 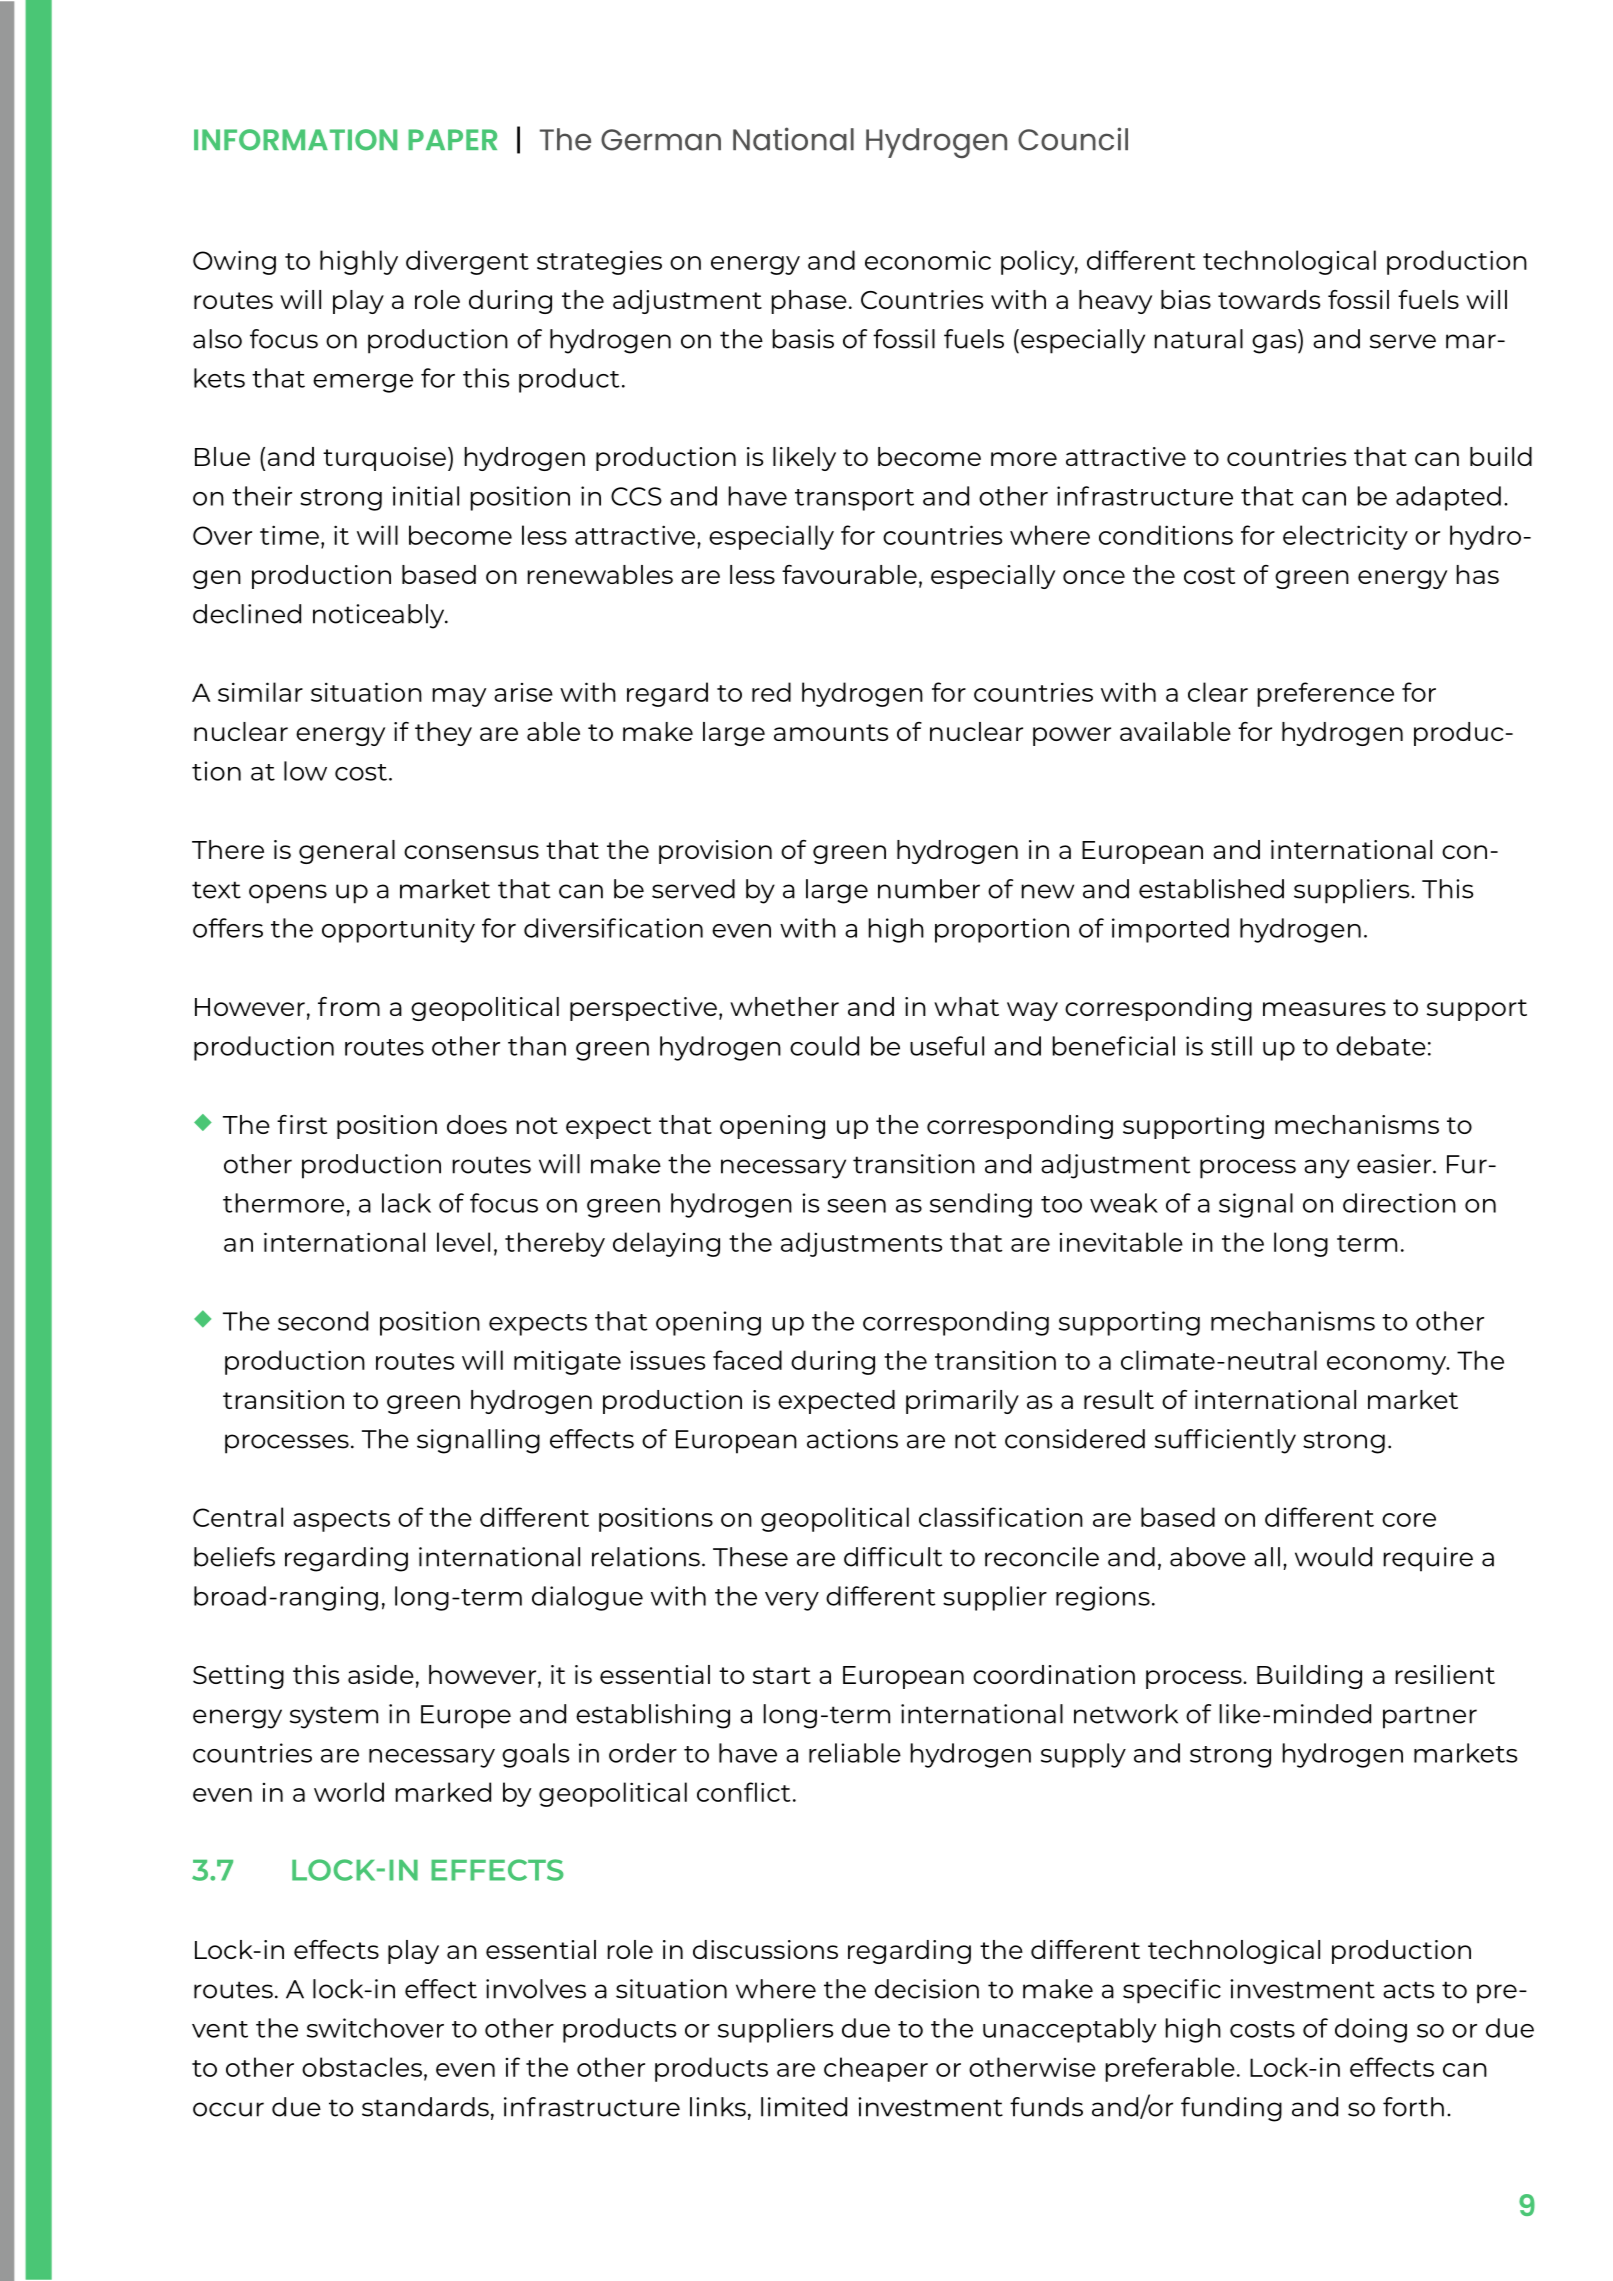 What do you see at coordinates (347, 852) in the screenshot?
I see `general` at bounding box center [347, 852].
